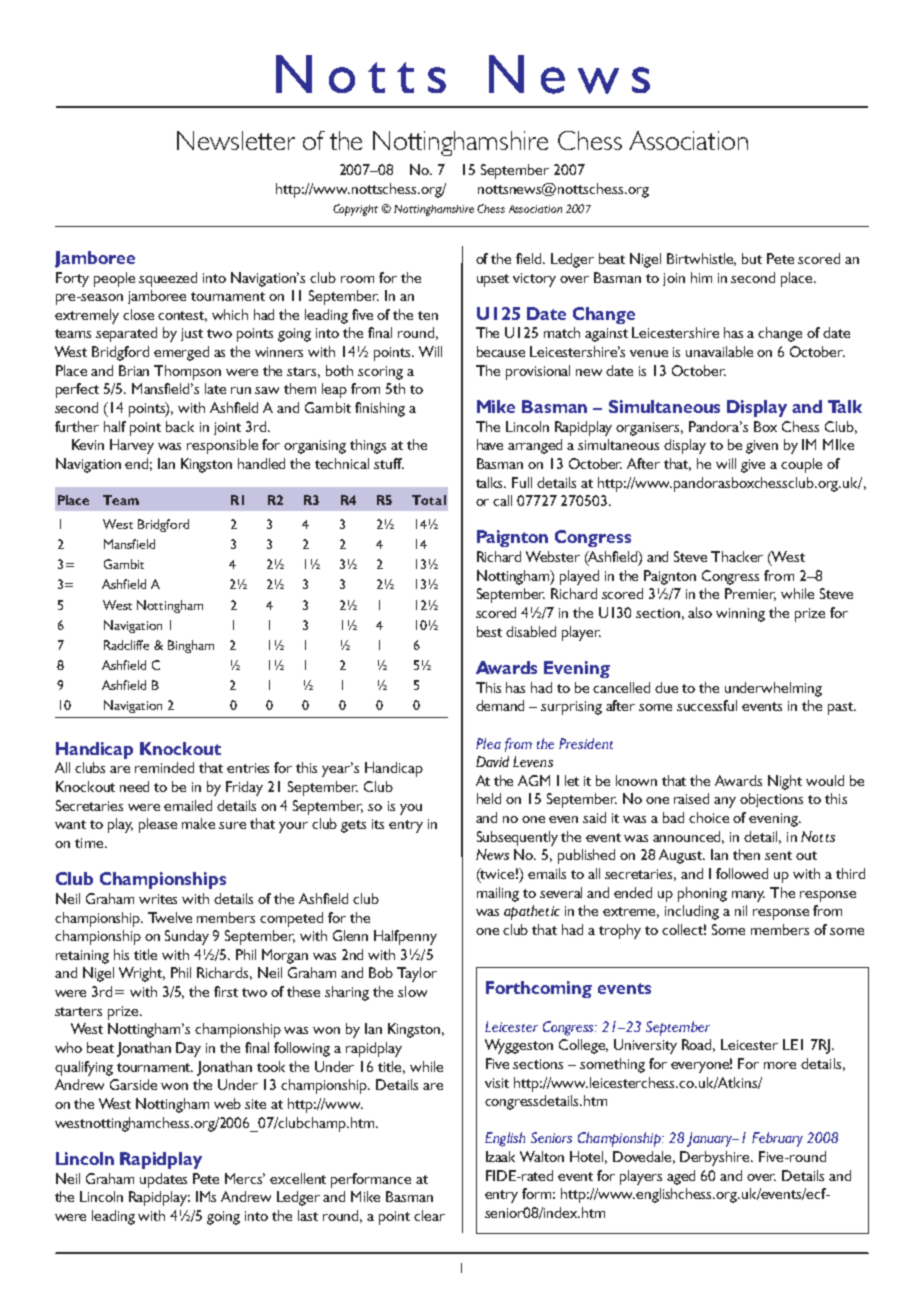 The width and height of the screenshot is (924, 1308). I want to click on successful, so click(707, 705).
